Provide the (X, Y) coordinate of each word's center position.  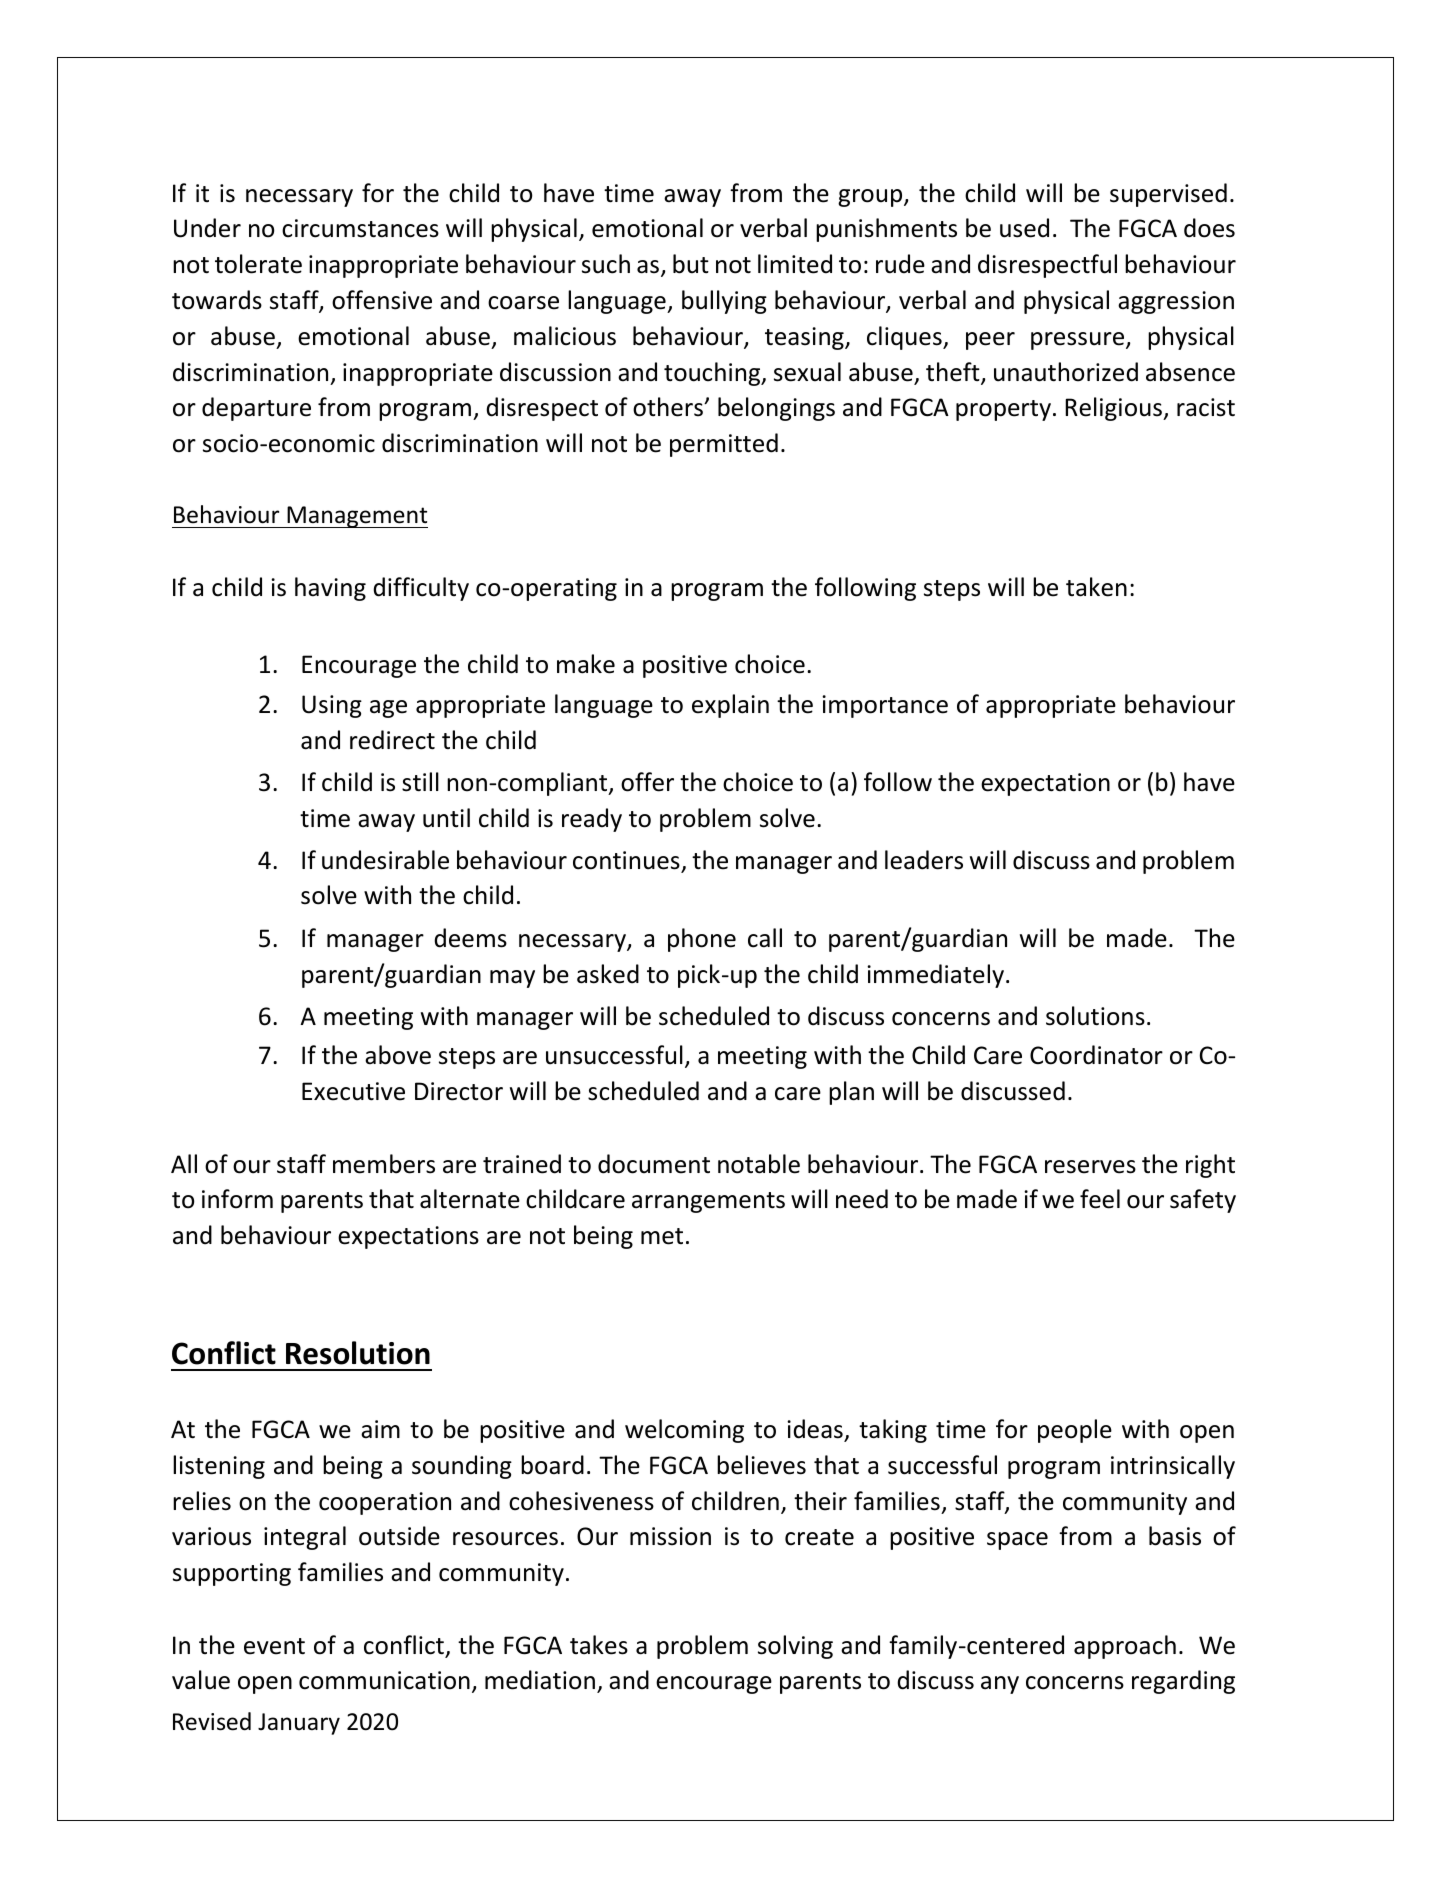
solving (795, 1647)
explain (730, 706)
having (330, 589)
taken (1096, 587)
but (691, 264)
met (662, 1236)
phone (702, 940)
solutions (1095, 1016)
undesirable (385, 860)
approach (1125, 1647)
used (1024, 228)
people (1075, 1431)
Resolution (358, 1353)
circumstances (360, 228)
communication (384, 1680)
